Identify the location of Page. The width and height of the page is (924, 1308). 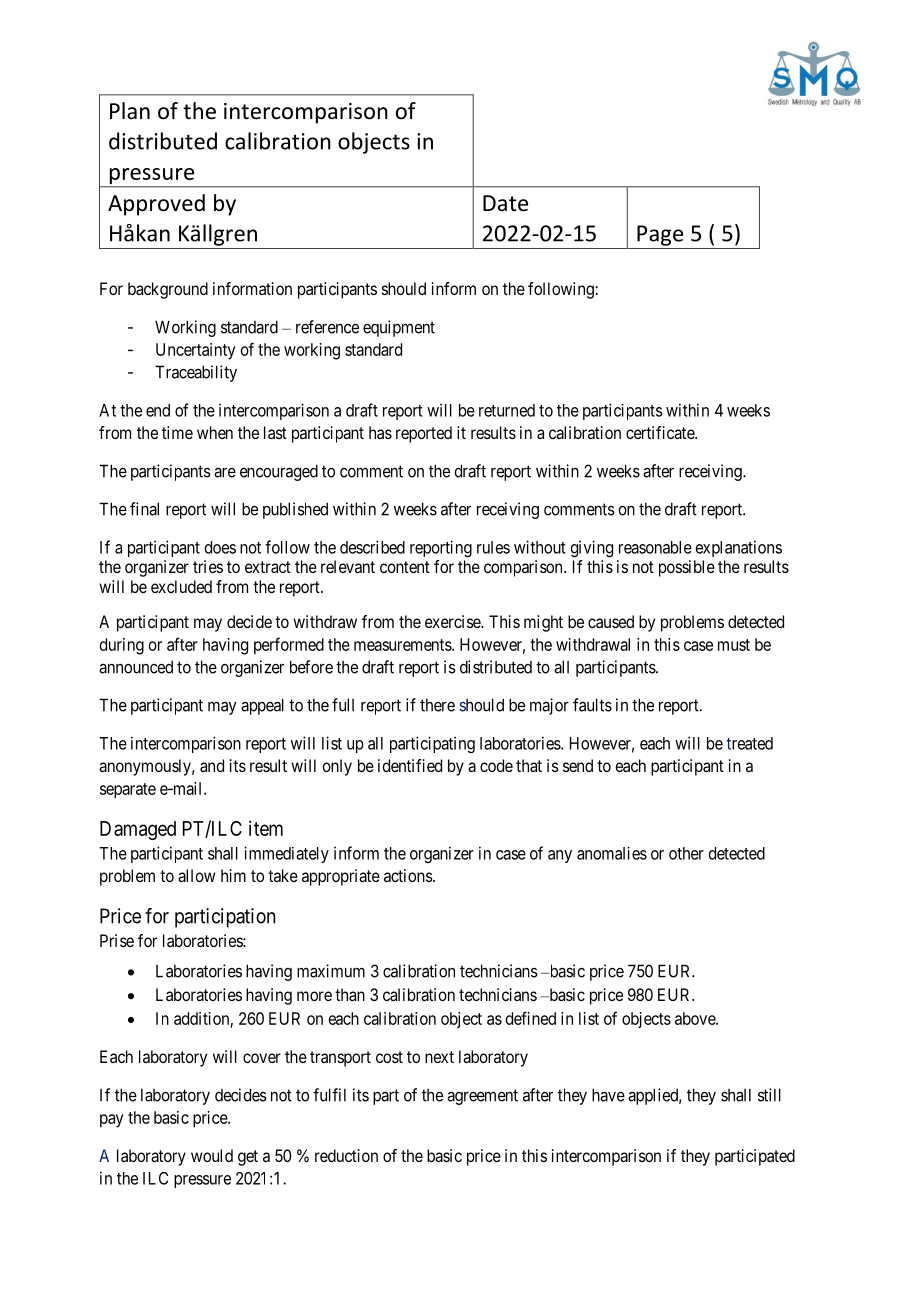
(660, 235).
